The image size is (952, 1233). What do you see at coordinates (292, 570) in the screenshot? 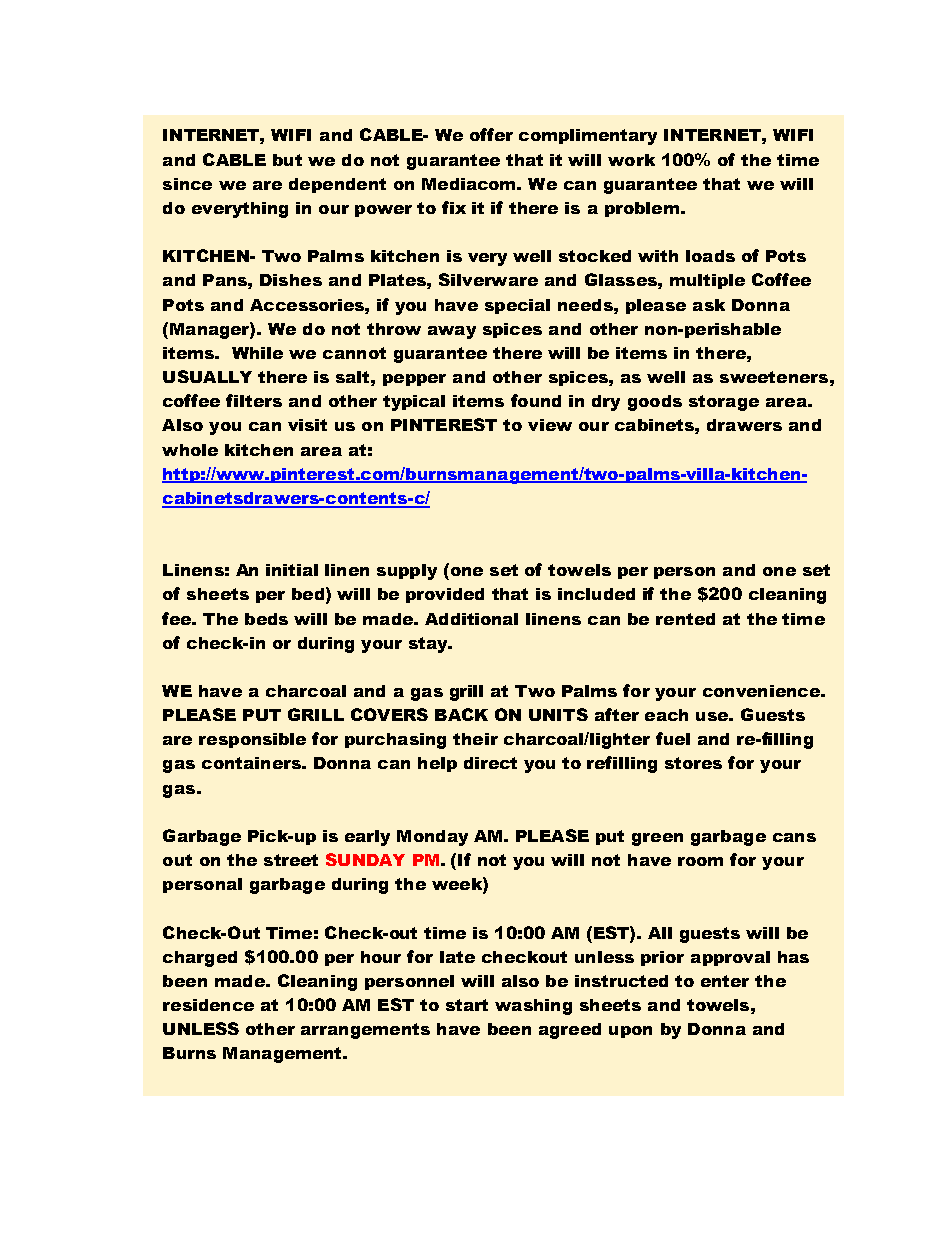
I see `initial` at bounding box center [292, 570].
